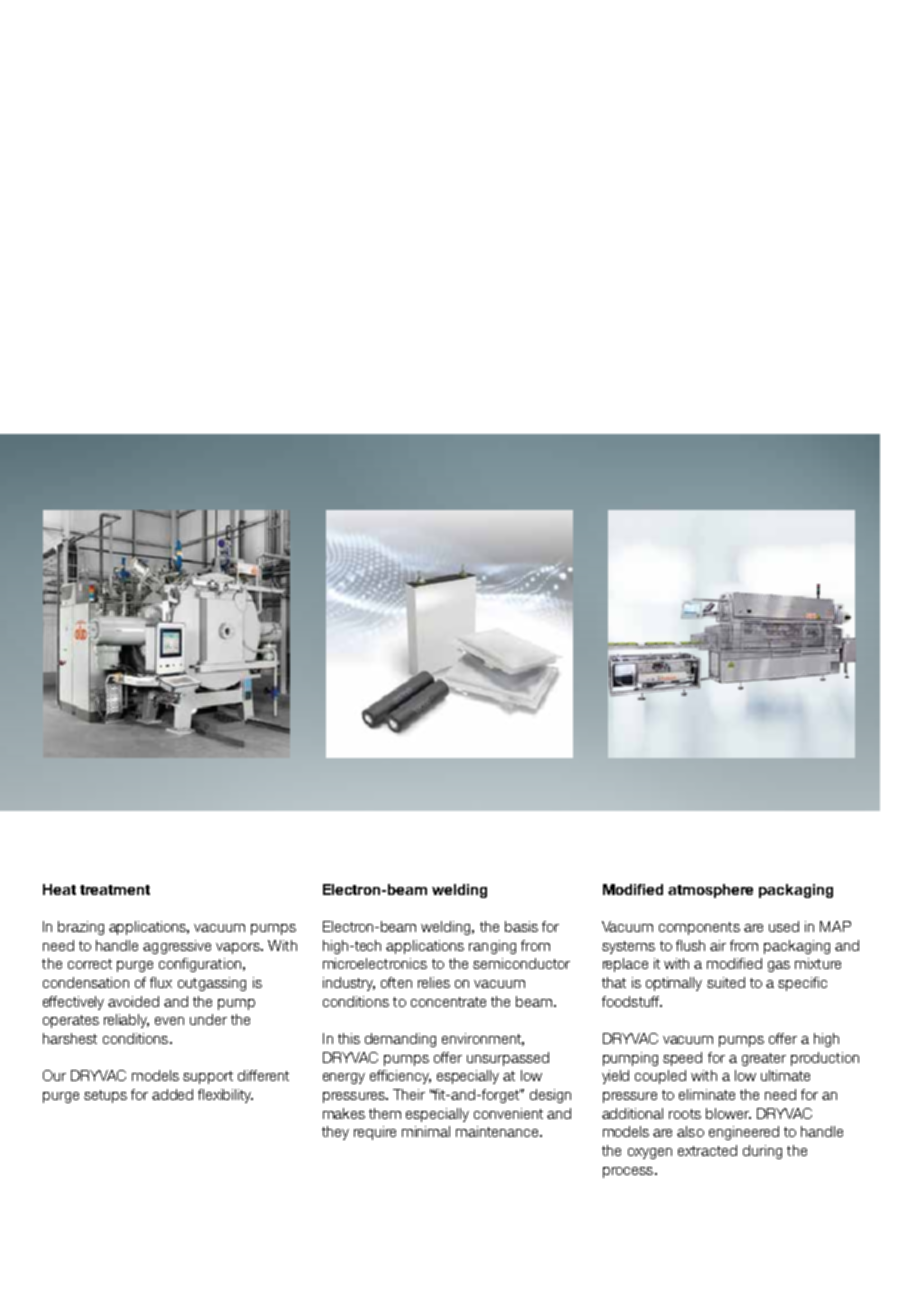 The height and width of the screenshot is (1308, 924). I want to click on efficiency, so click(400, 1077).
